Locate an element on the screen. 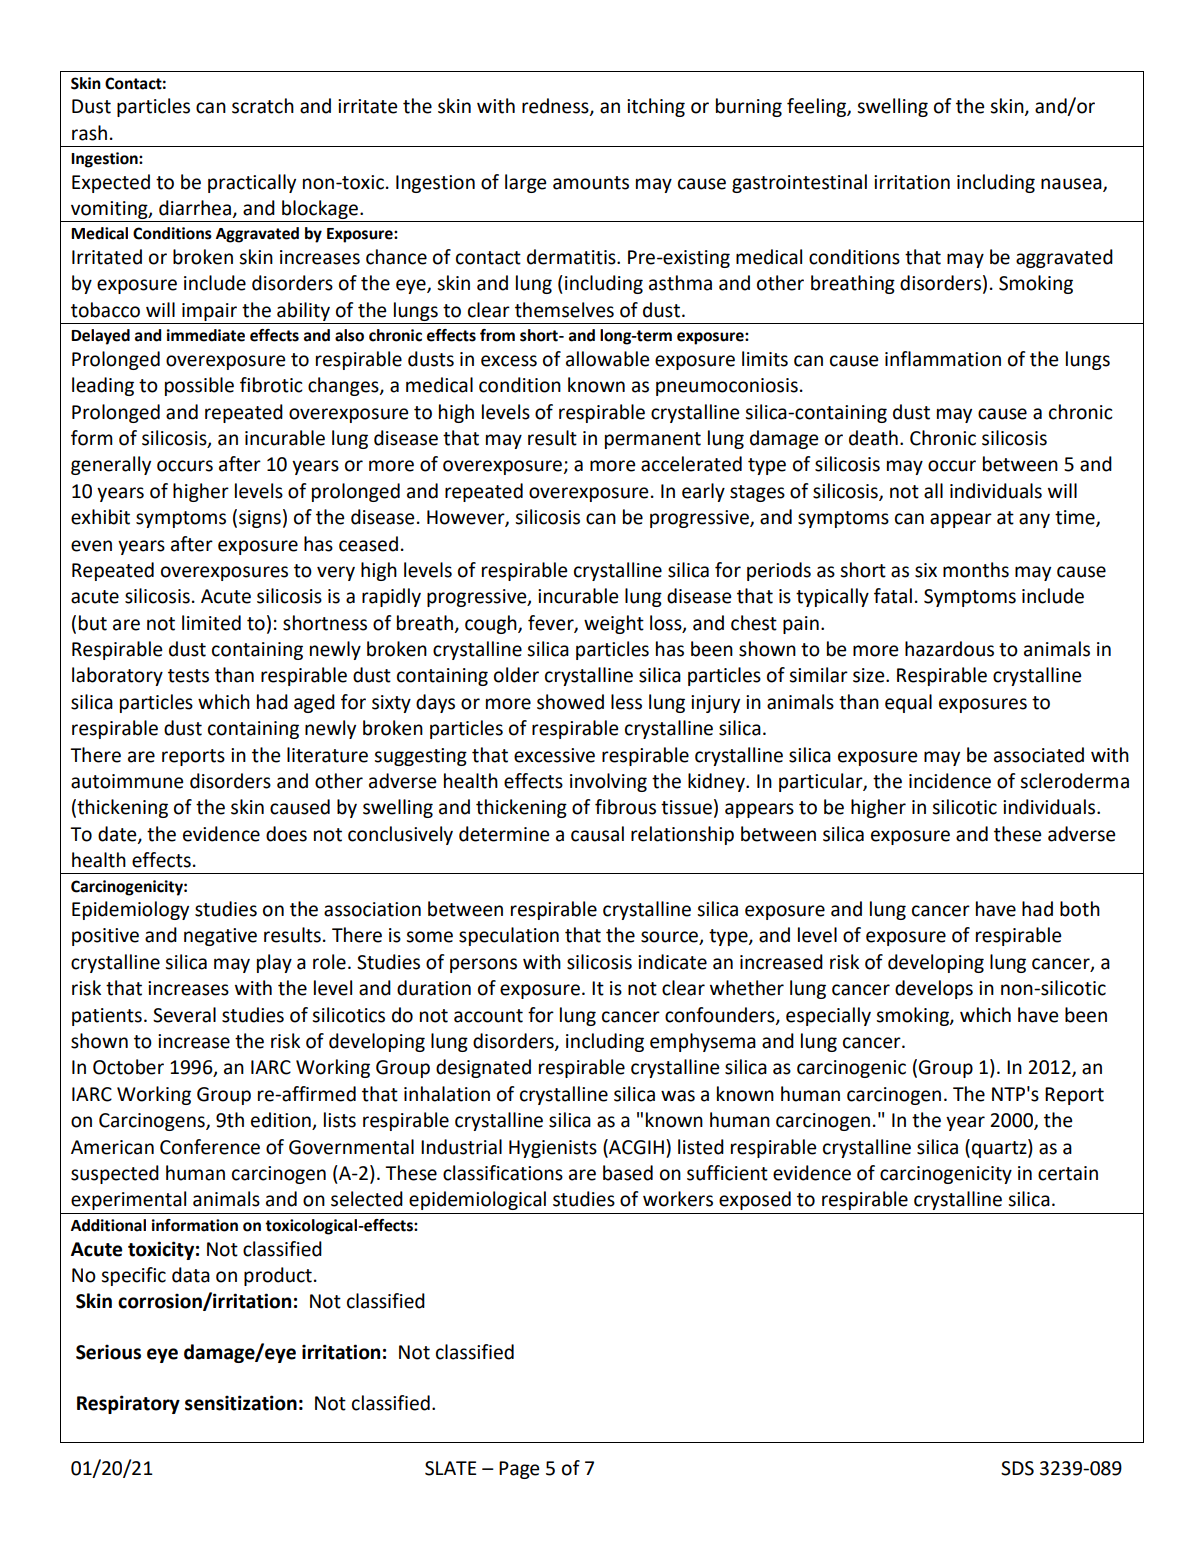  permanent is located at coordinates (653, 440).
